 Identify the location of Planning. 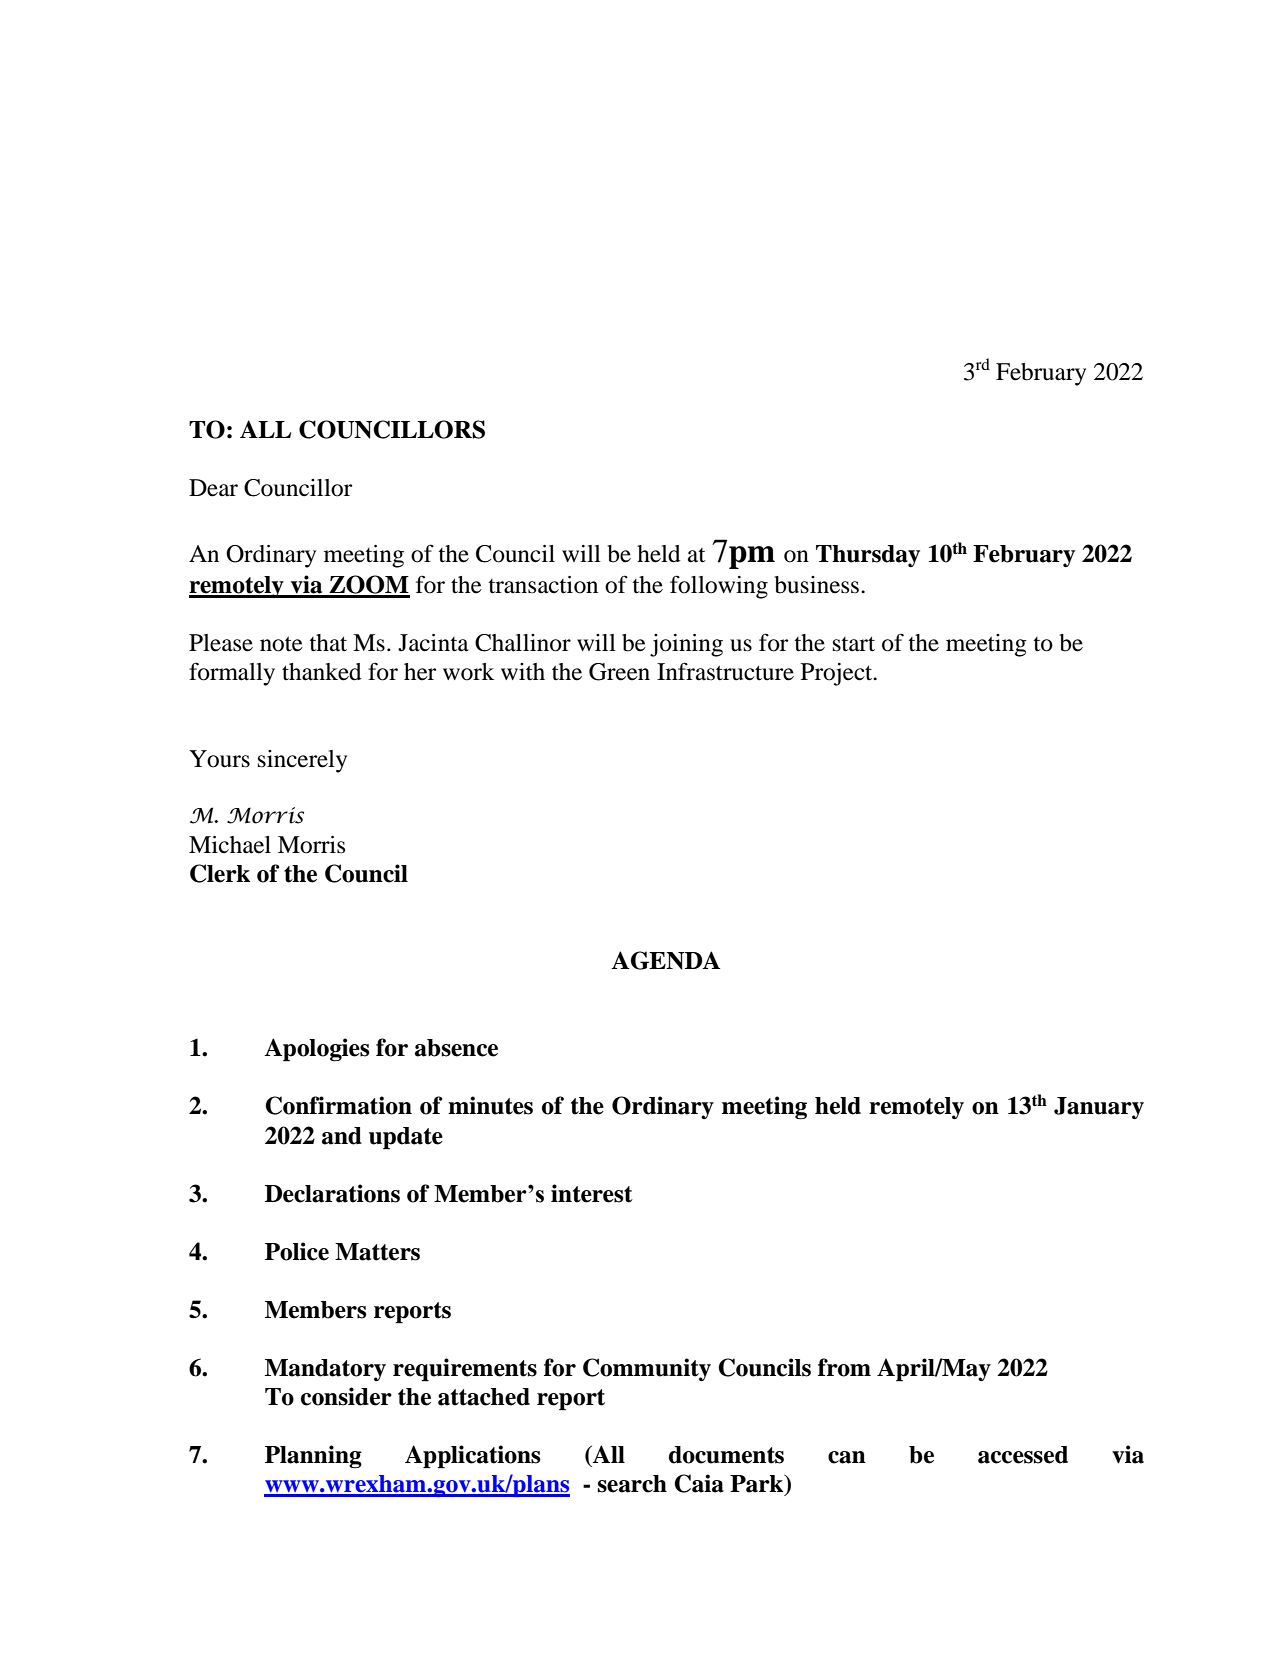
(313, 1457).
